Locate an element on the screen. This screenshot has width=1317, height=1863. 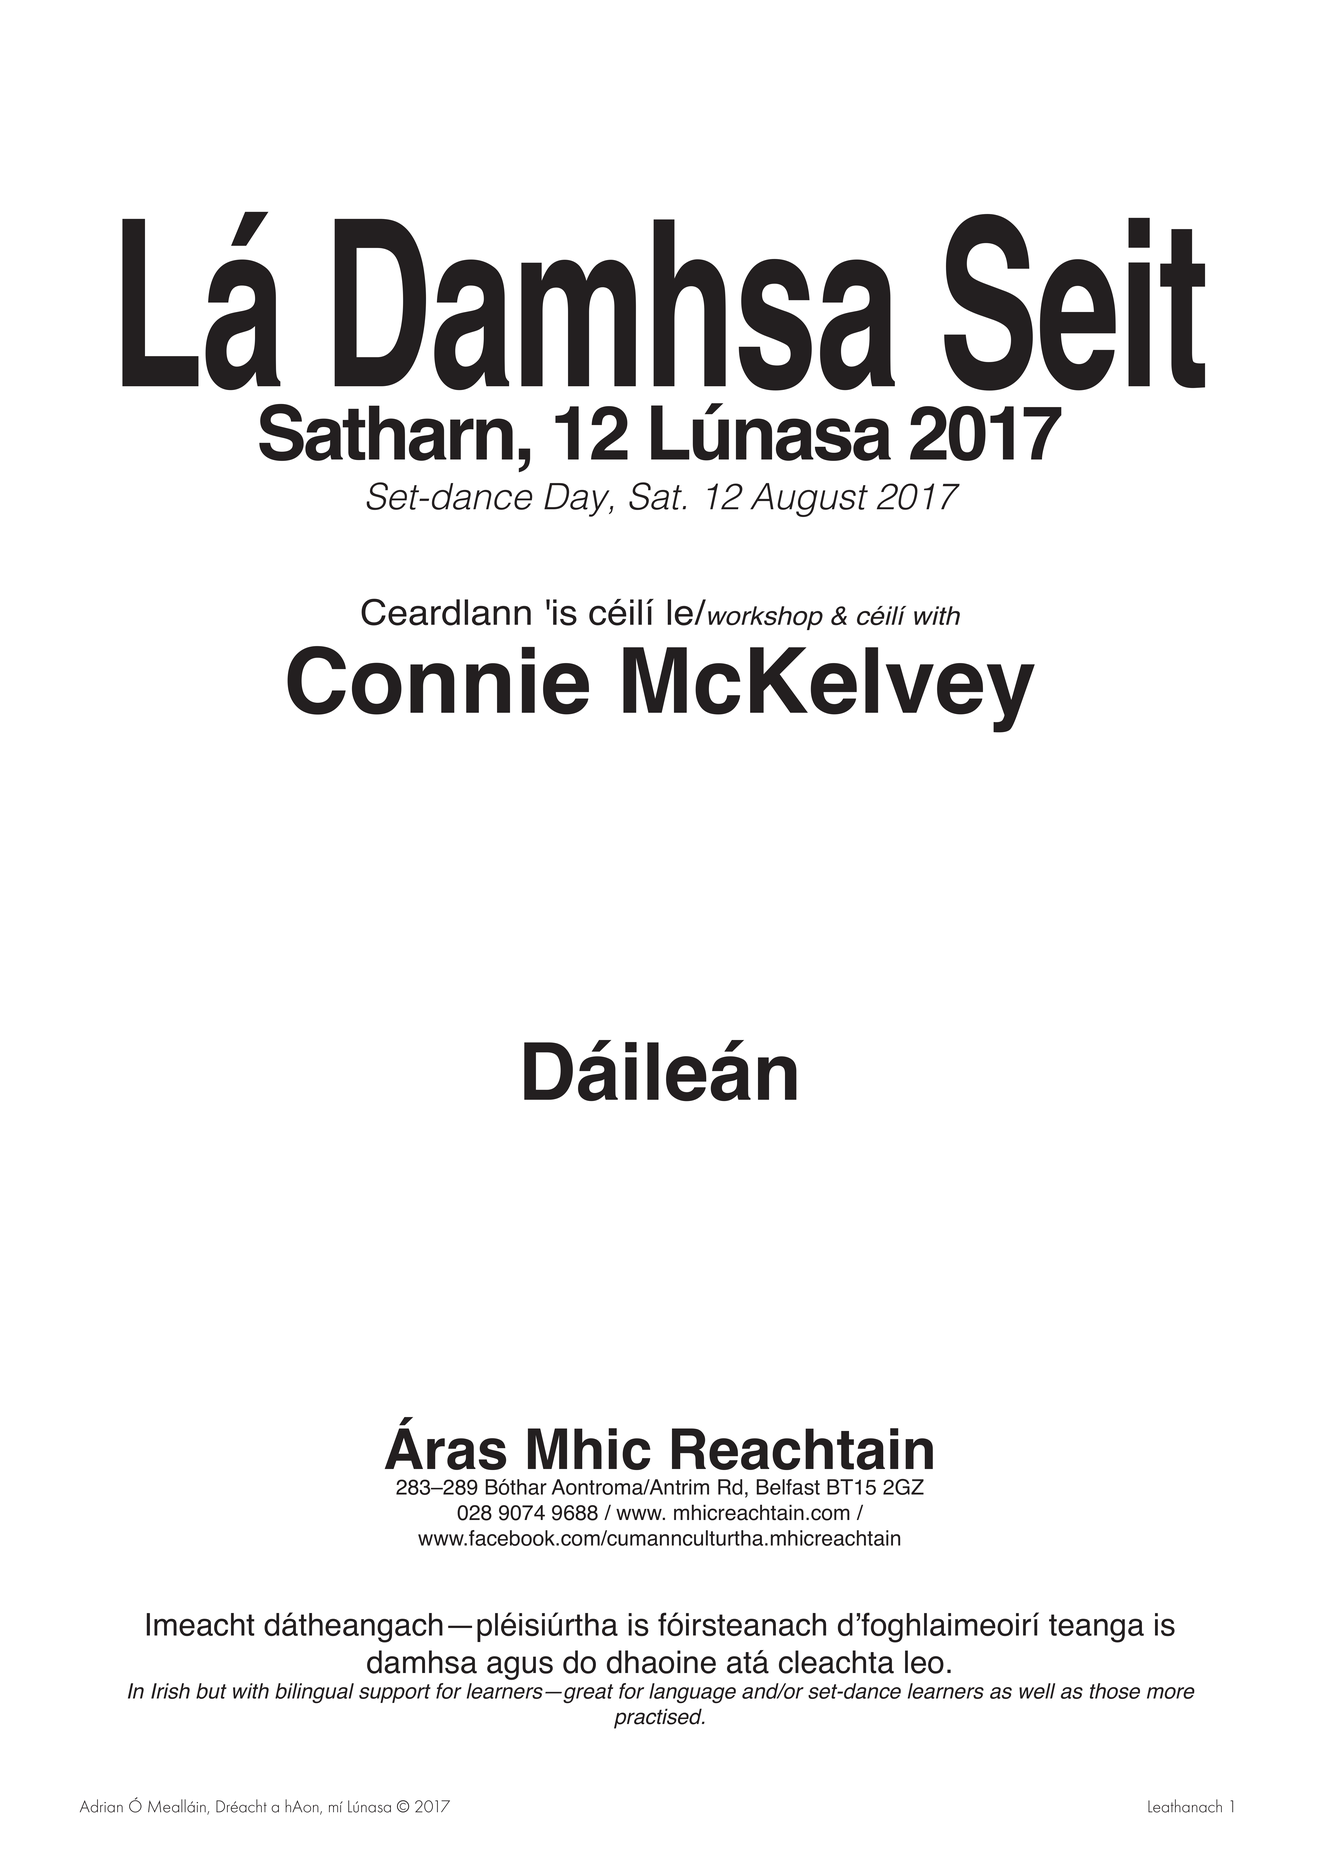
Connie is located at coordinates (438, 680).
